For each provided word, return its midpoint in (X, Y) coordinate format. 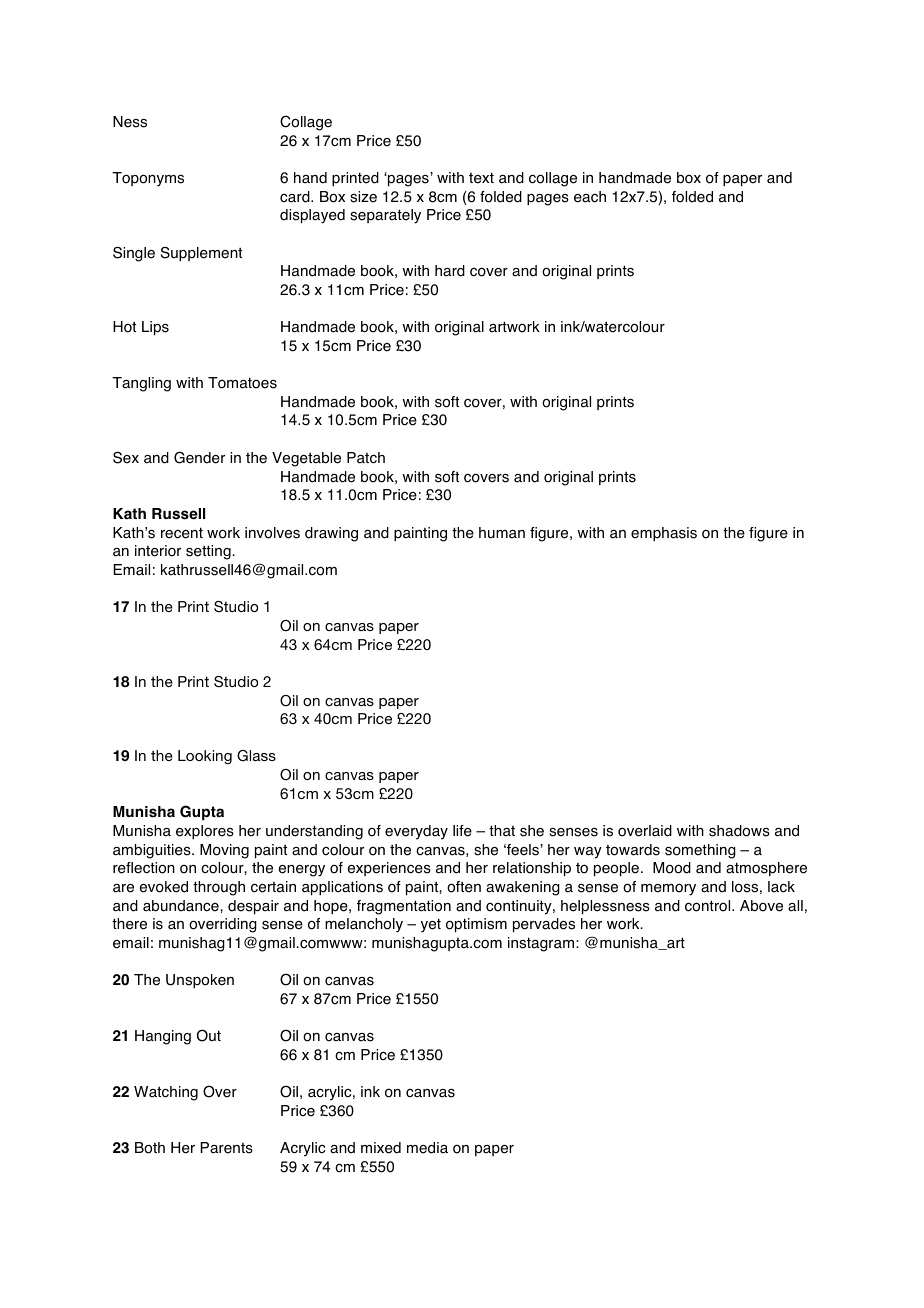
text (481, 178)
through (219, 888)
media (427, 1148)
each (590, 197)
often (464, 887)
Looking (205, 757)
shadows (739, 831)
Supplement (201, 254)
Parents (226, 1148)
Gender (199, 457)
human (502, 533)
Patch (366, 458)
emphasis (664, 534)
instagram (541, 944)
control (709, 906)
